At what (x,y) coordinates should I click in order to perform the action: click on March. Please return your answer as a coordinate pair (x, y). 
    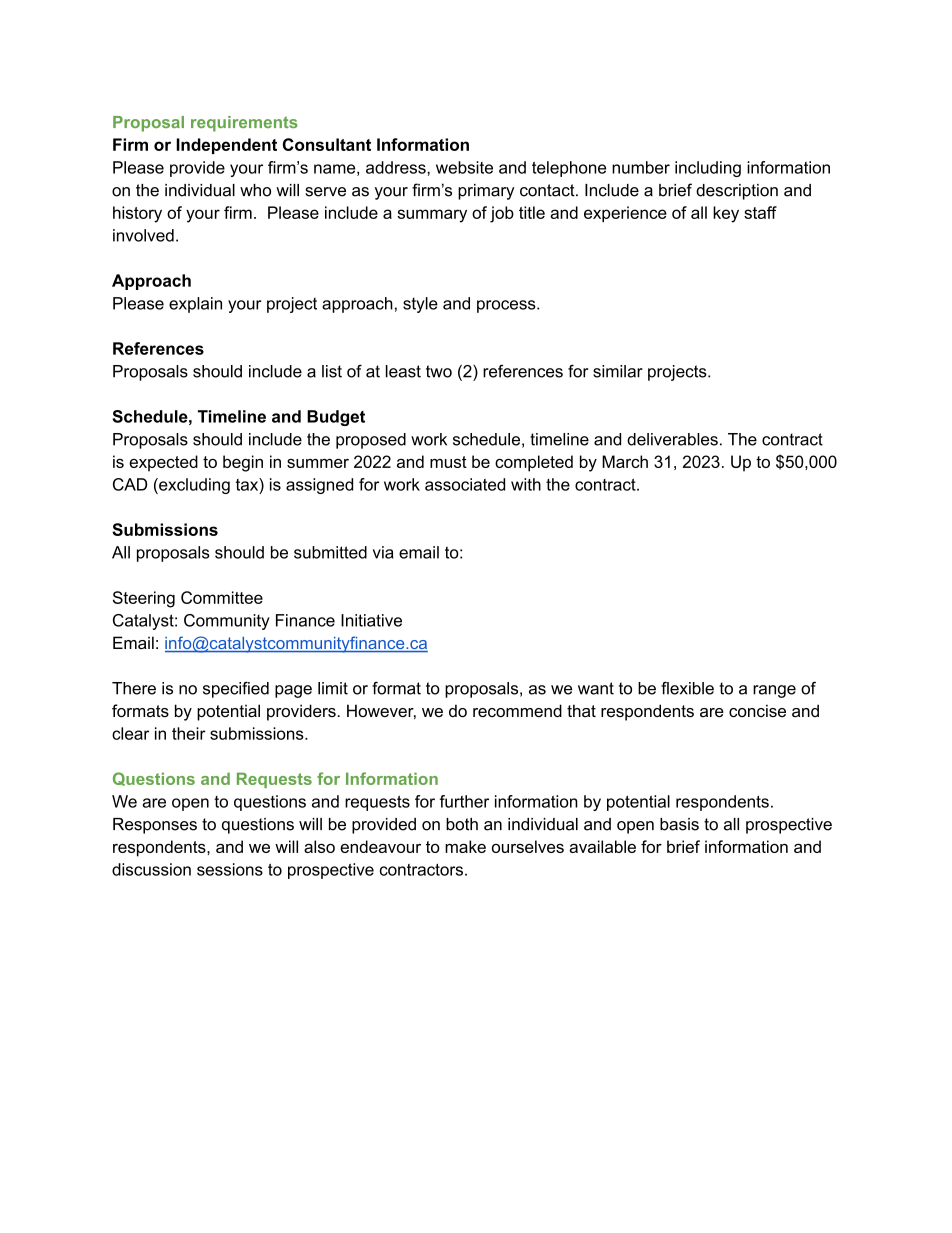
    Looking at the image, I should click on (625, 461).
